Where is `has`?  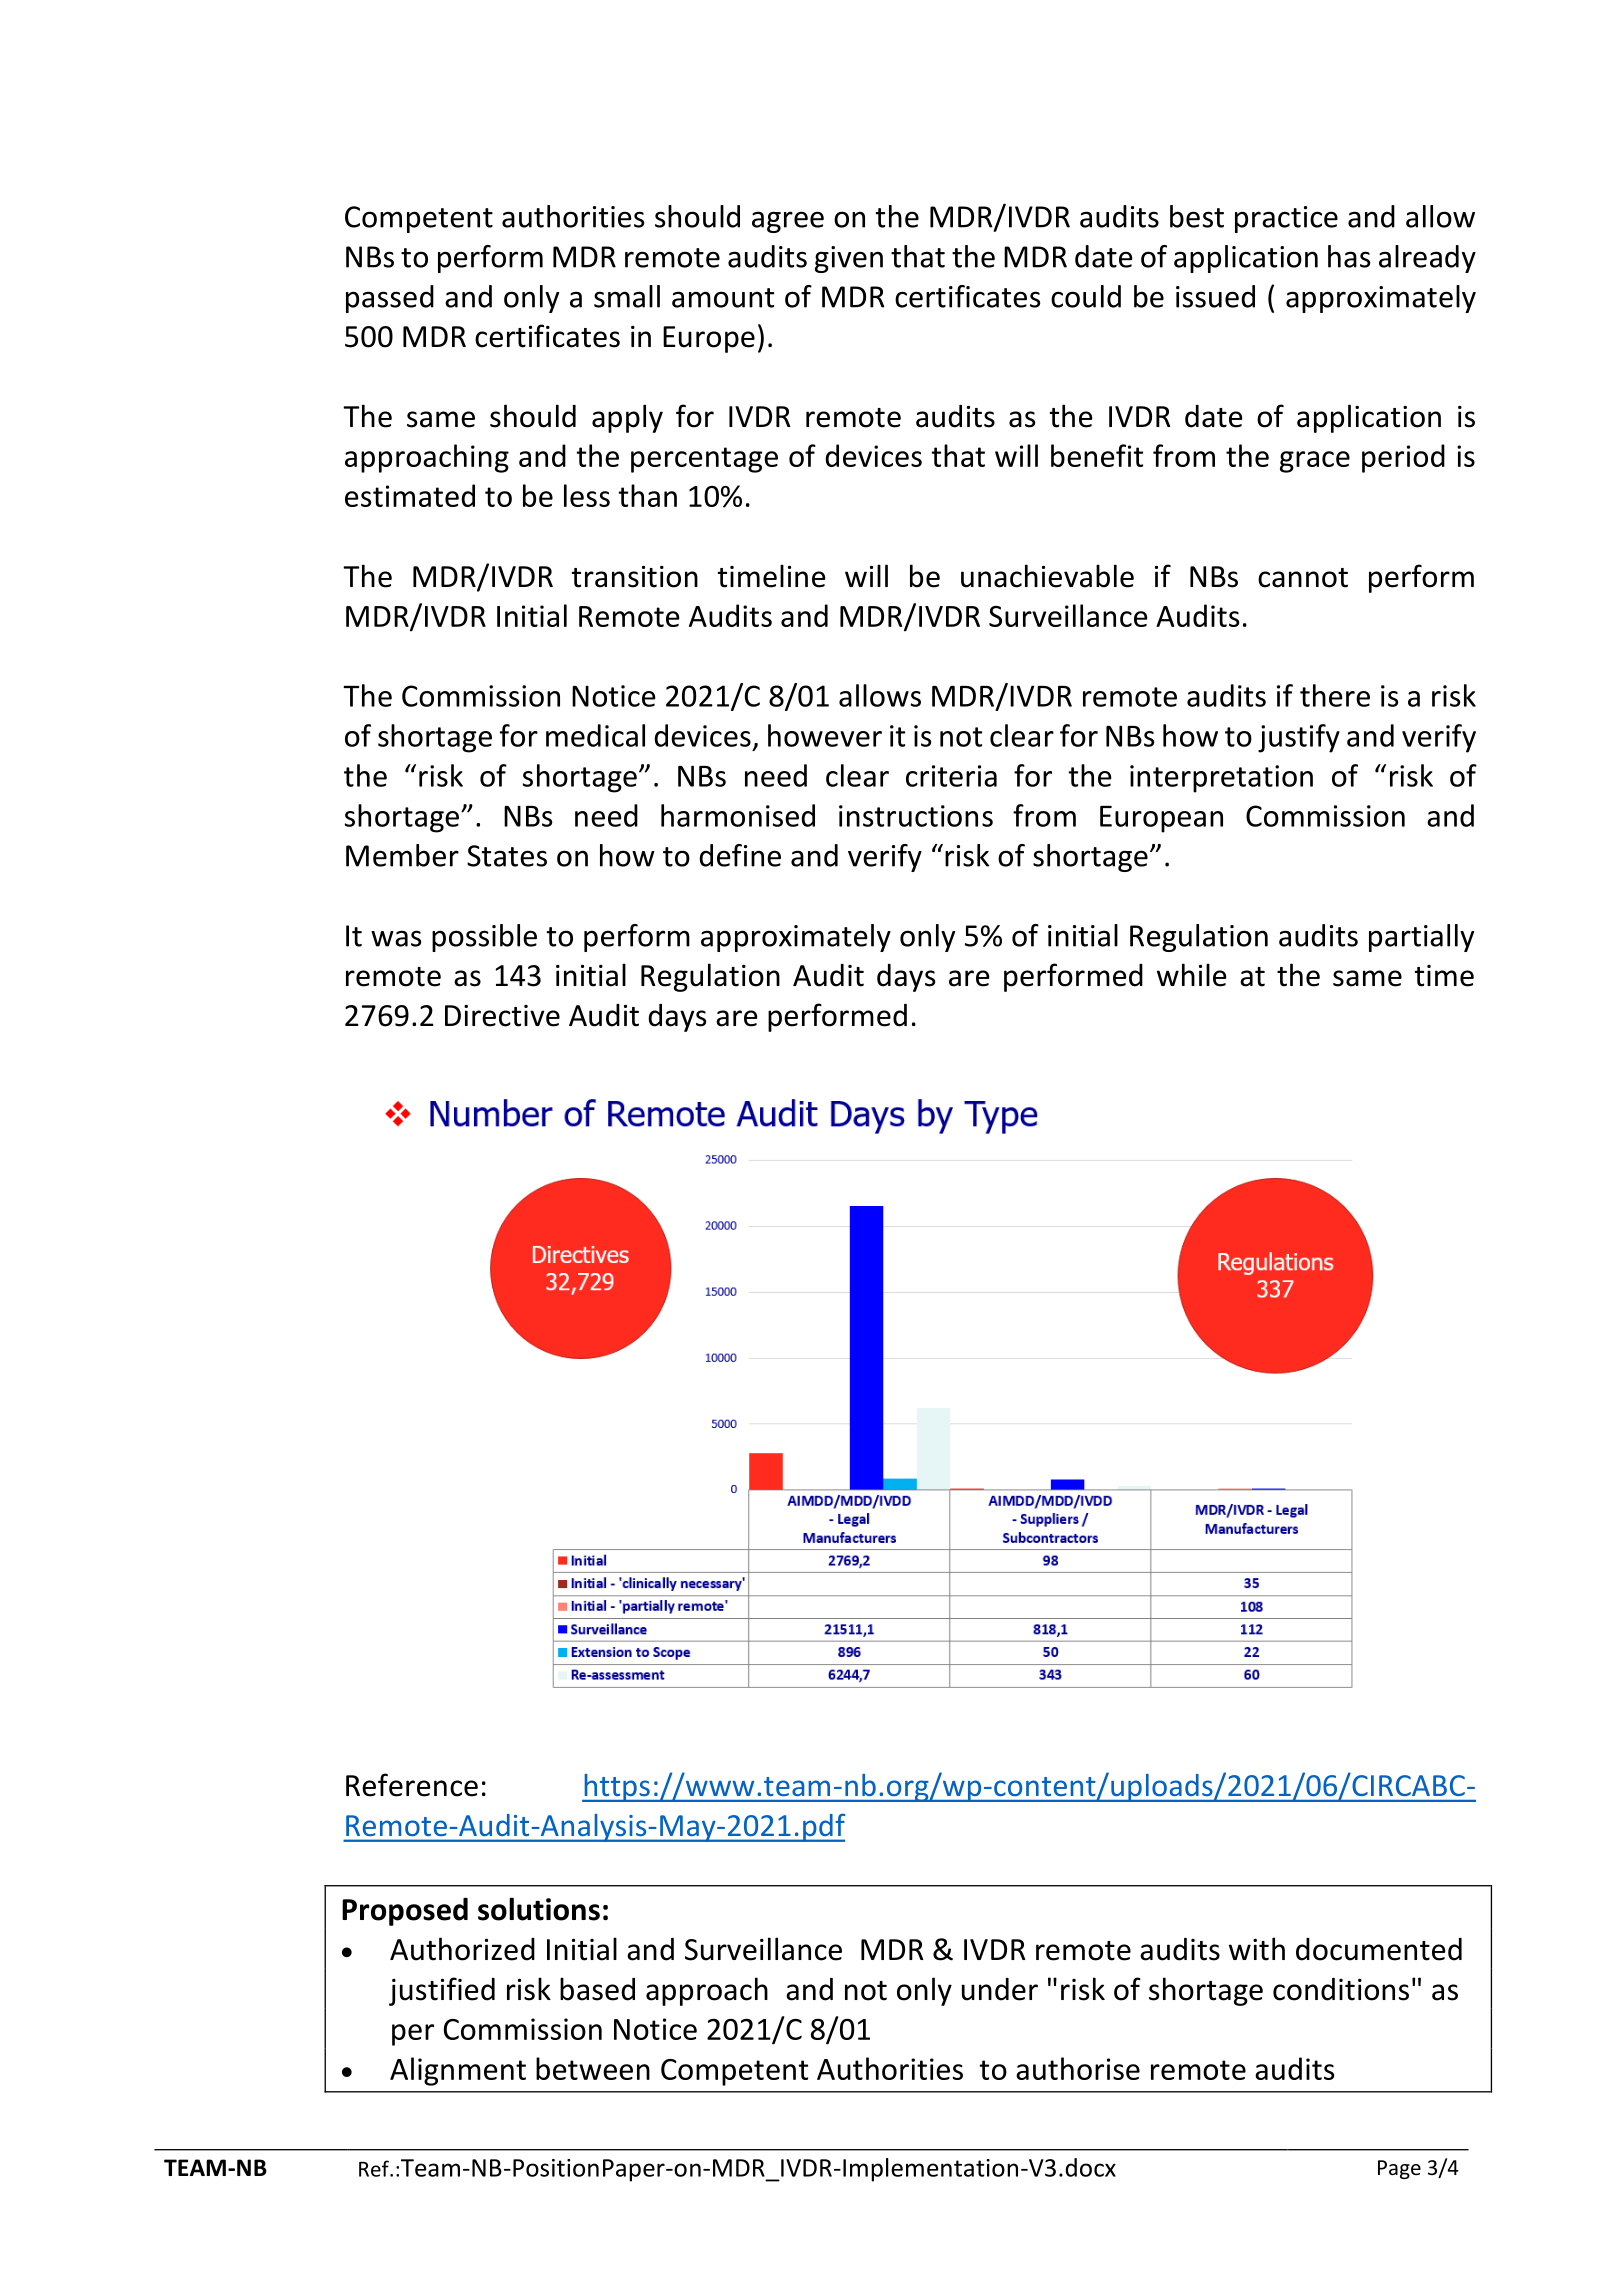
has is located at coordinates (1349, 256).
